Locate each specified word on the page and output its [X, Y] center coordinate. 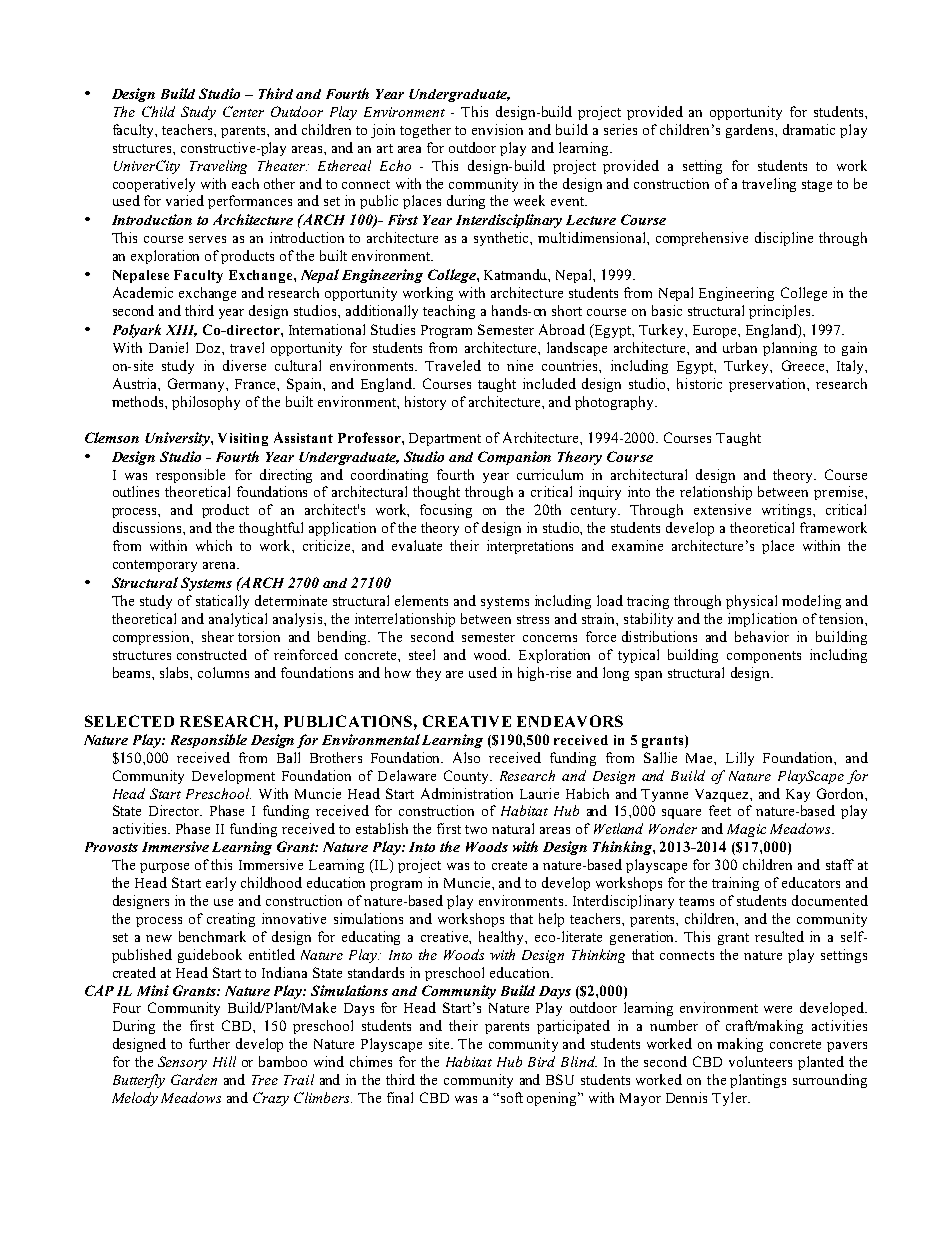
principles [781, 312]
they [428, 674]
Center [243, 111]
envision [497, 129]
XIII [181, 331]
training [735, 884]
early [221, 884]
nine [520, 365]
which [214, 545]
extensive [722, 509]
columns [223, 672]
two [476, 829]
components [764, 657]
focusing [446, 511]
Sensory [182, 1063]
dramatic [809, 129]
